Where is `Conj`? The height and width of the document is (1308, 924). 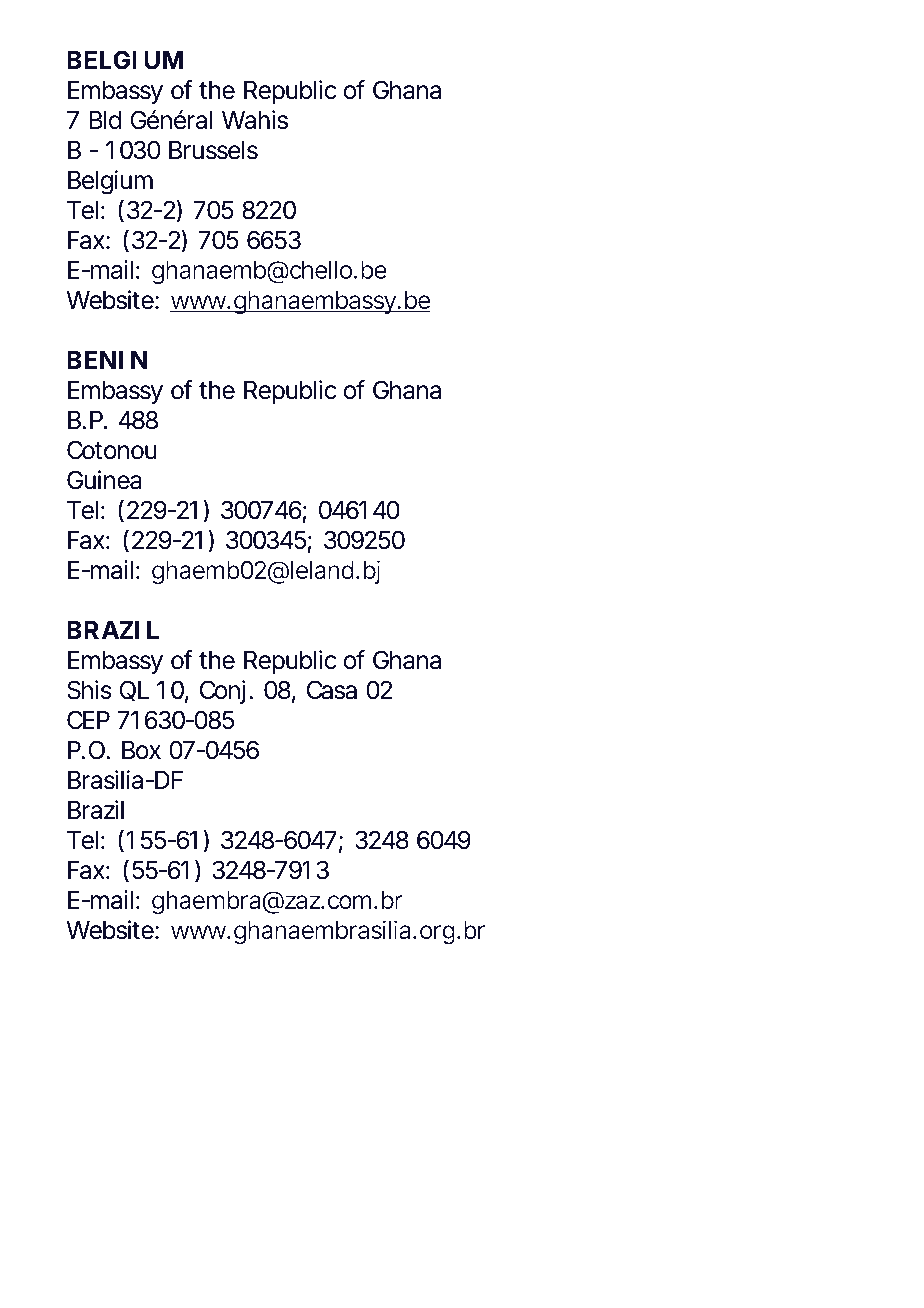 Conj is located at coordinates (222, 692).
